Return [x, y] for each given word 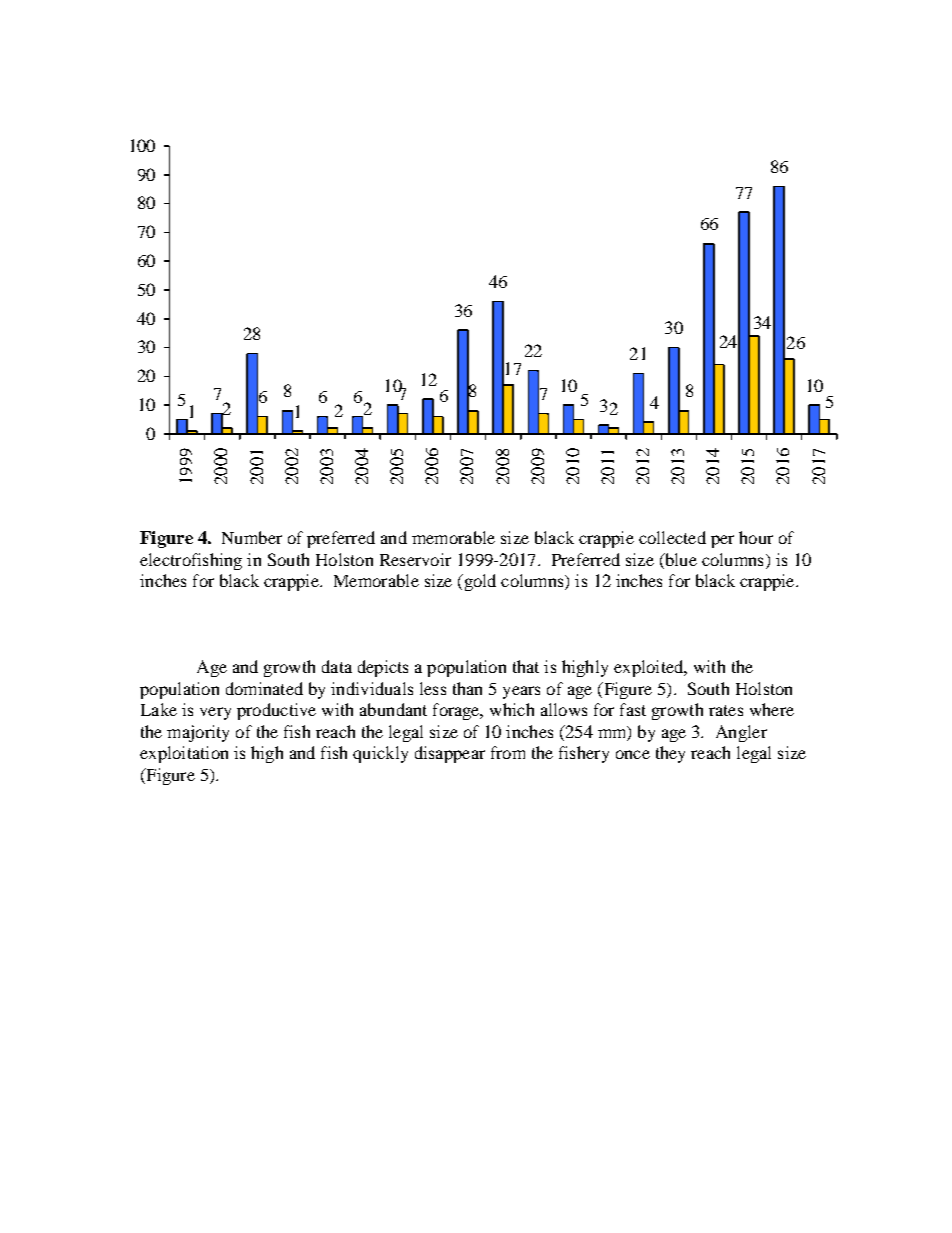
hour [756, 537]
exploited [650, 668]
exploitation [184, 754]
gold [479, 582]
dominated [264, 688]
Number [252, 537]
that [526, 666]
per [722, 541]
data [337, 666]
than [467, 688]
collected [672, 537]
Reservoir [415, 559]
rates [726, 710]
